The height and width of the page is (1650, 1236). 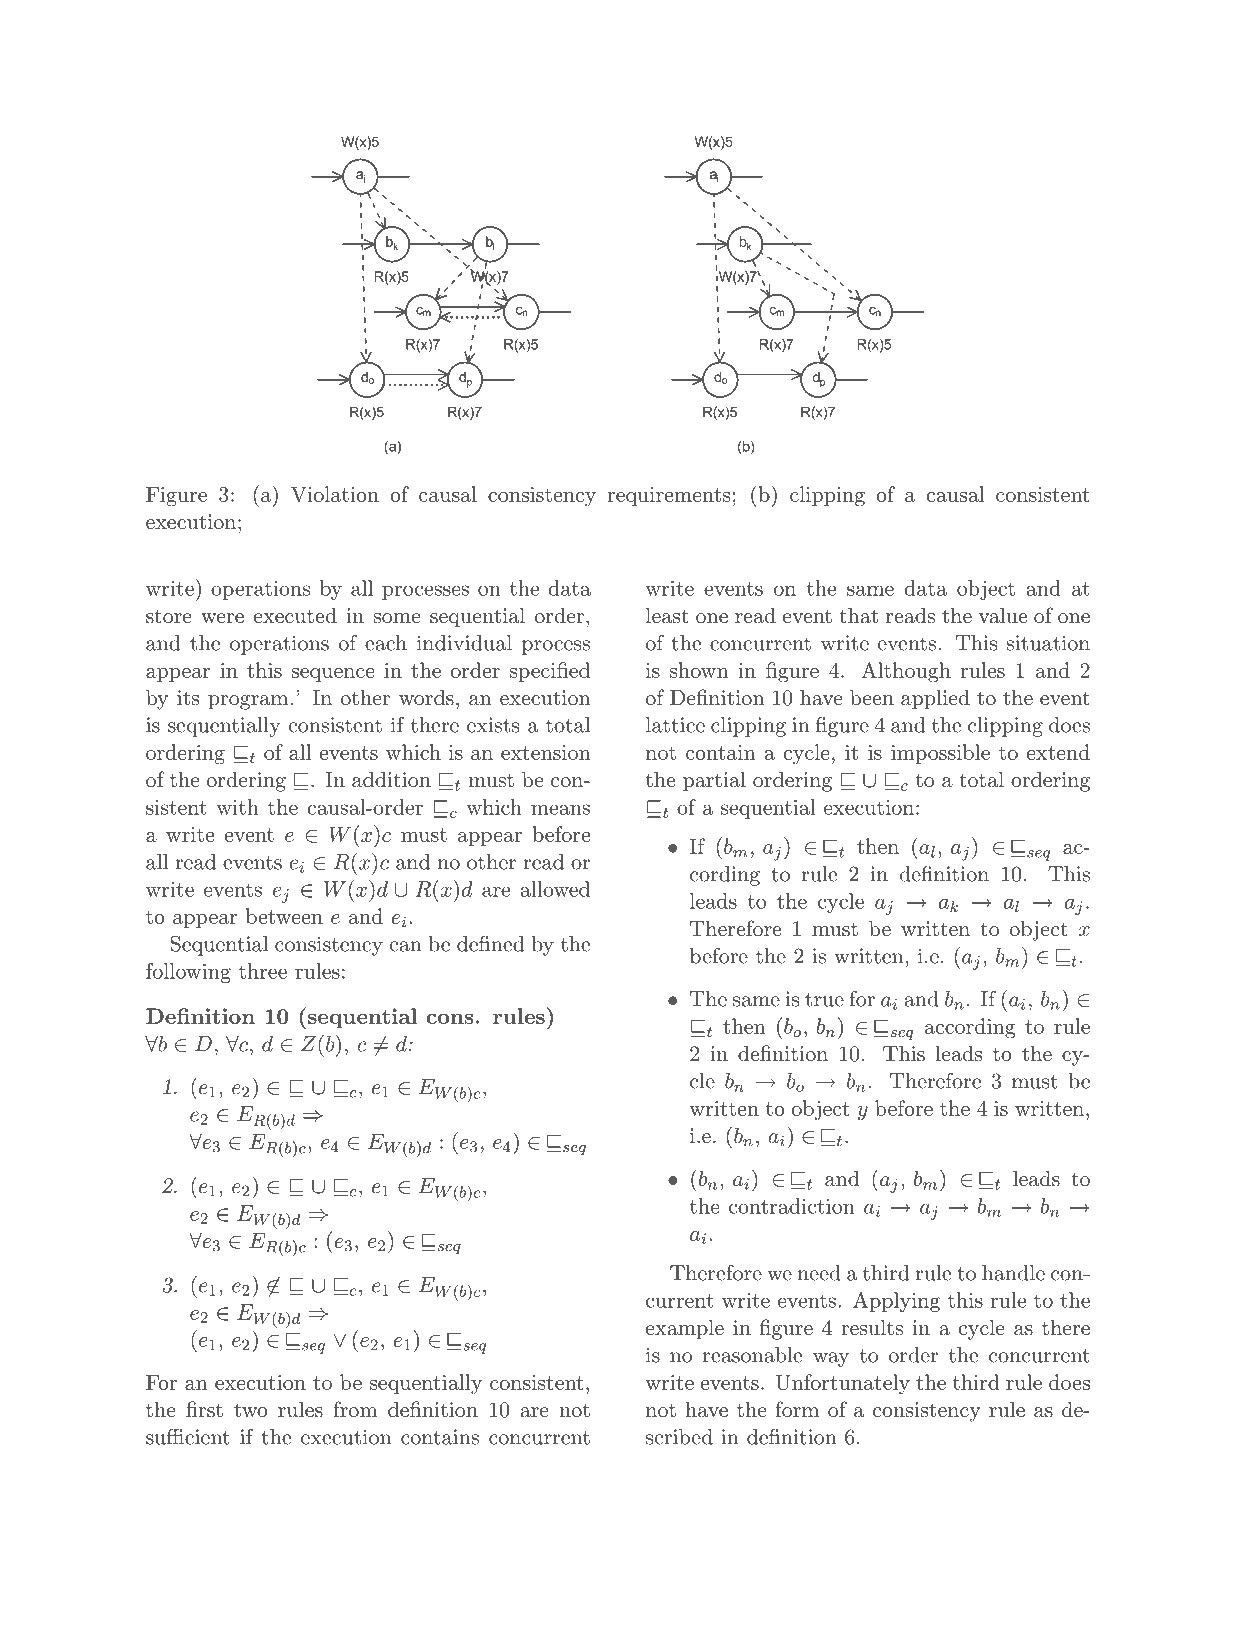 I want to click on defined, so click(x=490, y=943).
